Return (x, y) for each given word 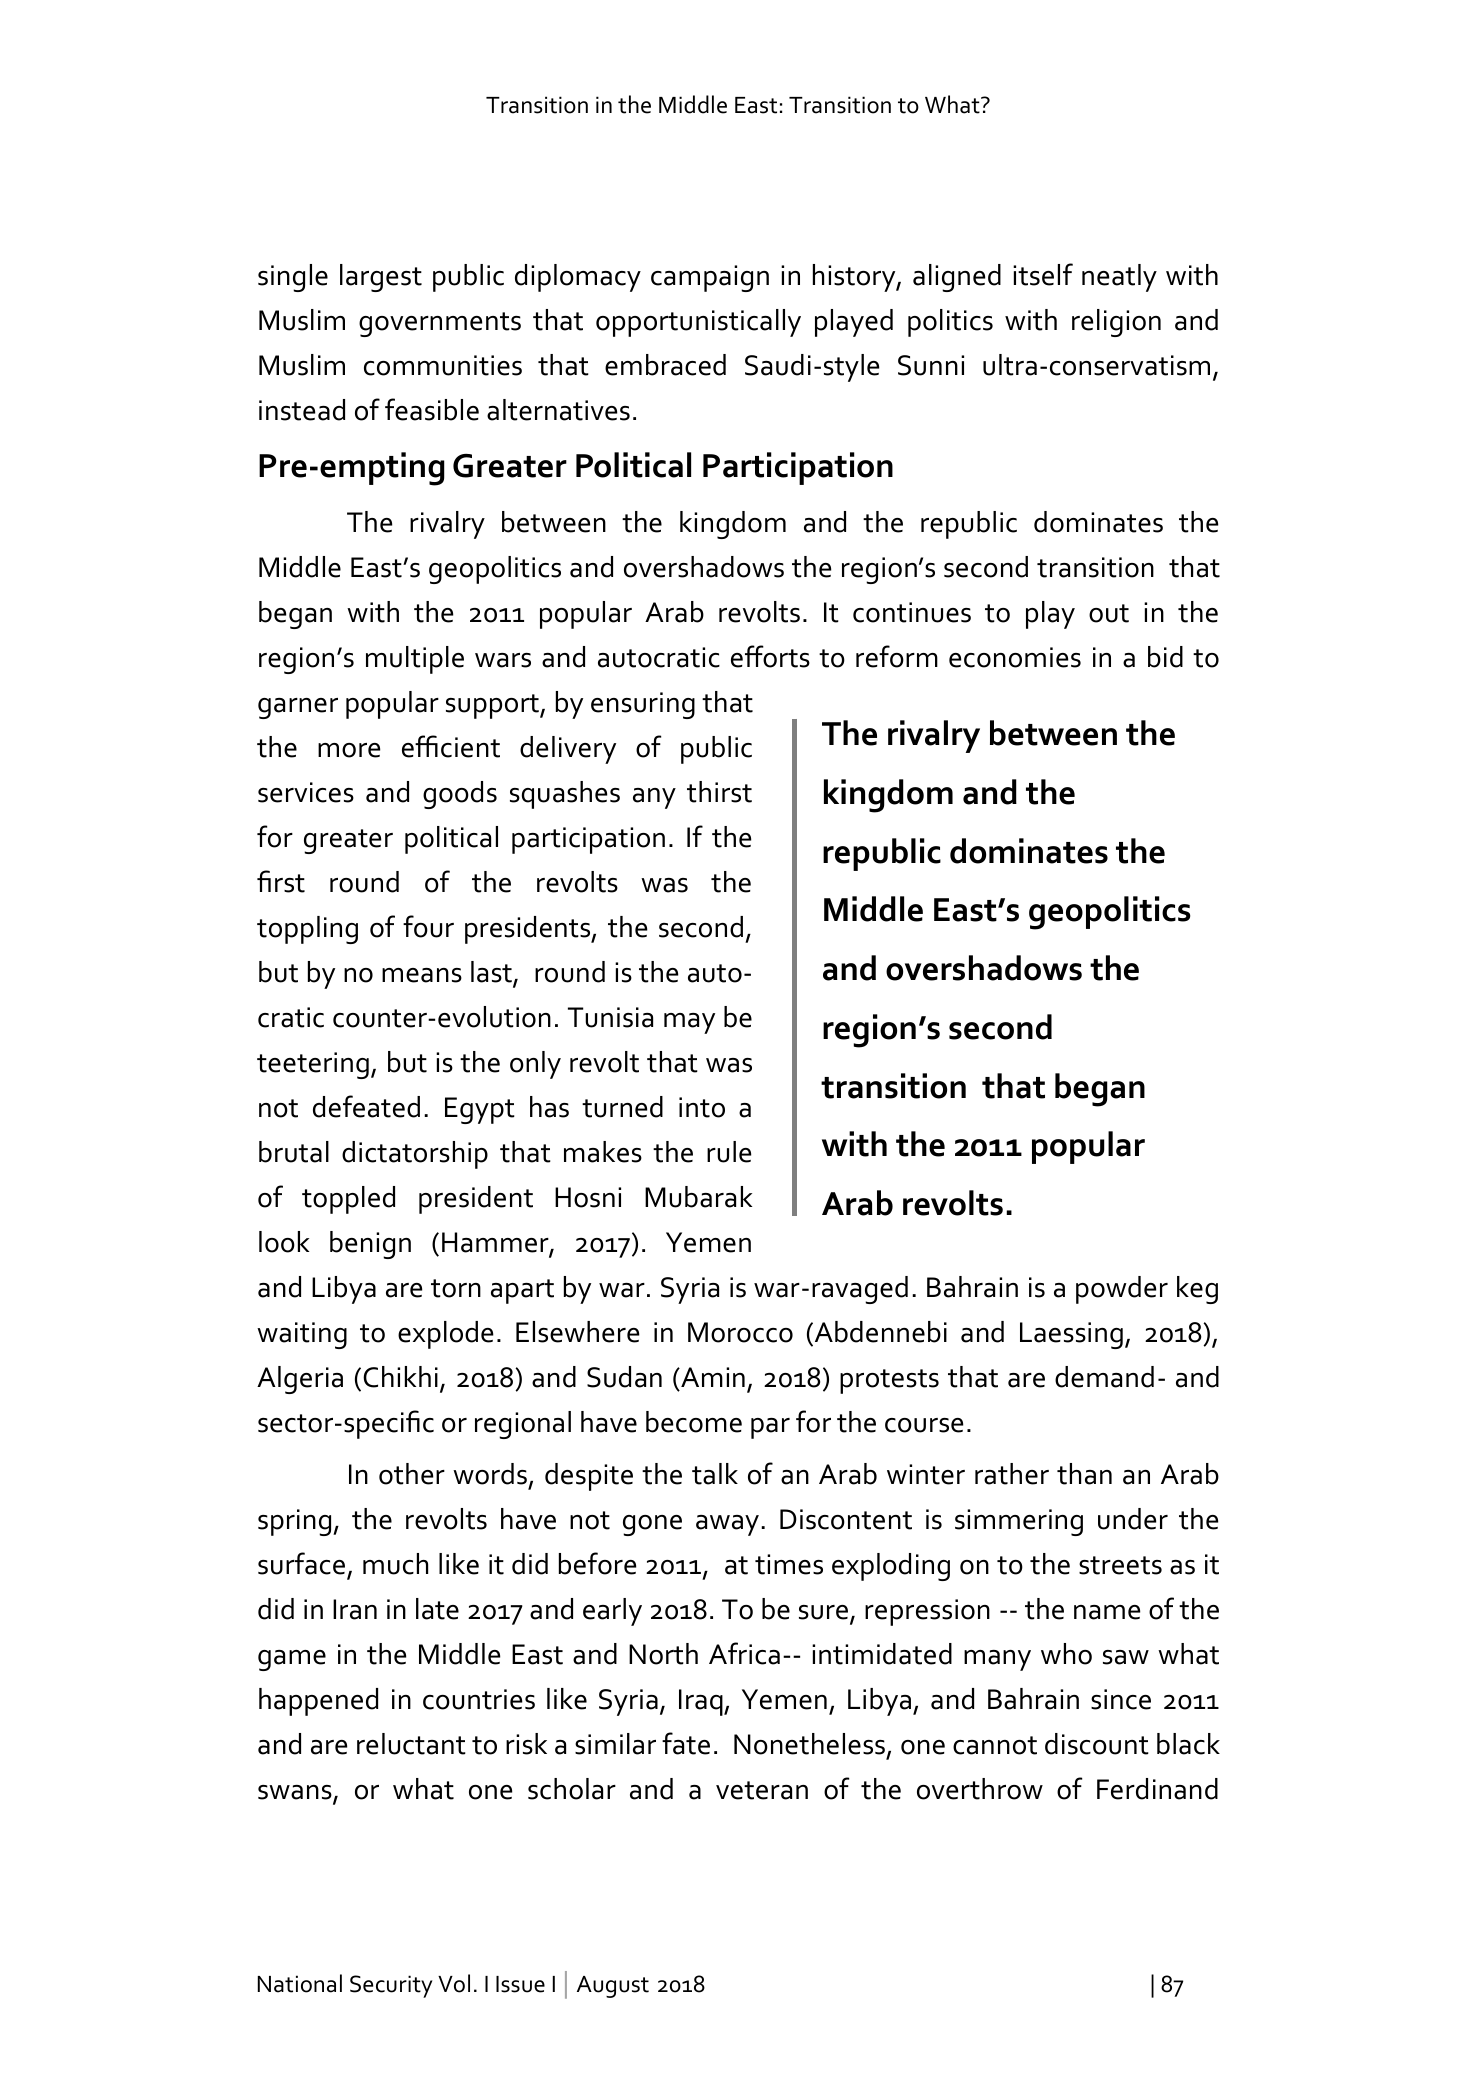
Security (391, 1986)
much (395, 1564)
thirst (719, 792)
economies (1015, 657)
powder (1122, 1290)
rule (729, 1152)
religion (1116, 323)
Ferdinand (1157, 1789)
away (729, 1525)
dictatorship (415, 1155)
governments (440, 324)
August (613, 1987)
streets (1120, 1565)
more (349, 750)
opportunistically (698, 323)
